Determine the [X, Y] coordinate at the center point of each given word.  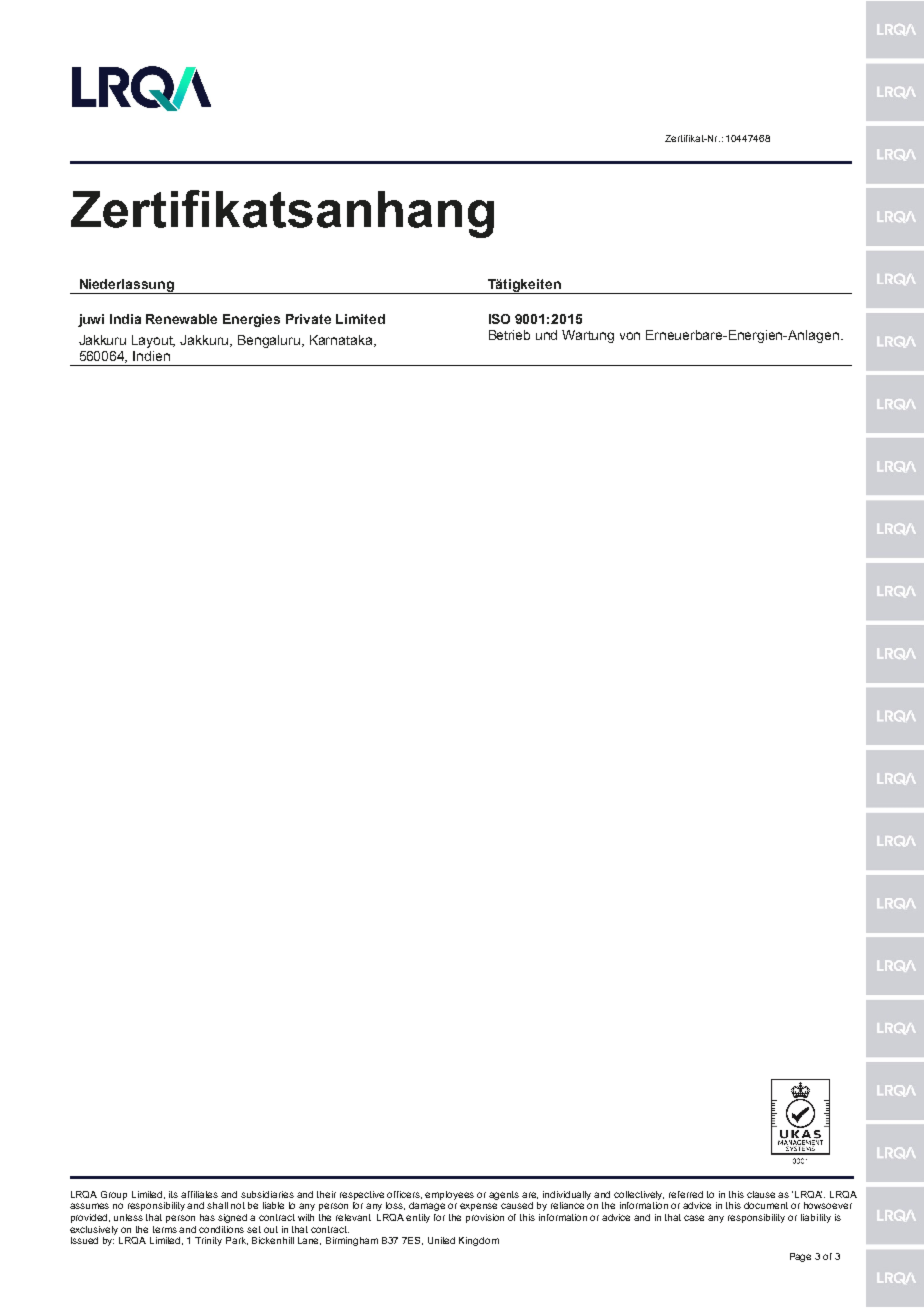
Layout [153, 341]
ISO [499, 319]
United [441, 1240]
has [207, 1217]
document [766, 1205]
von [630, 336]
